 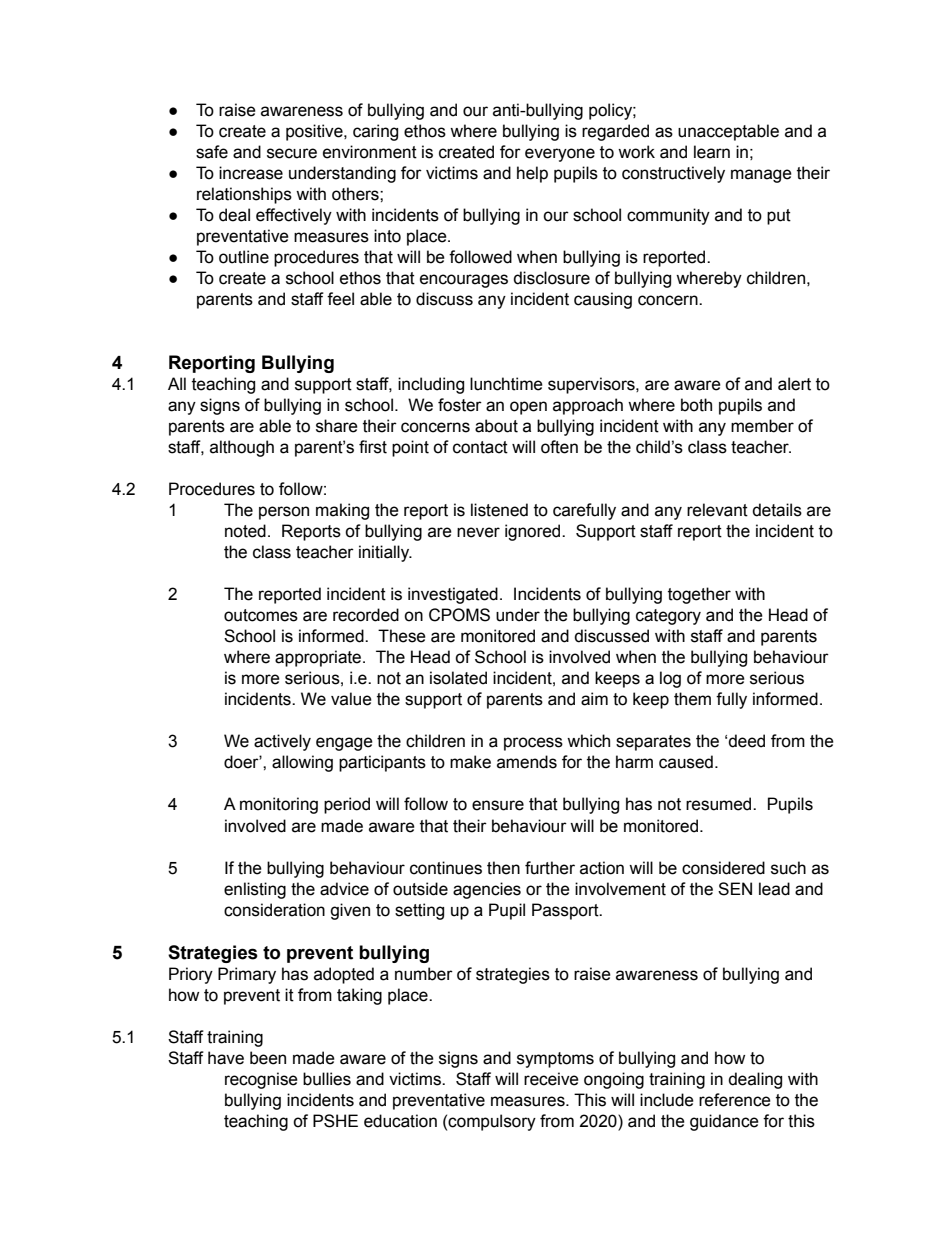 What do you see at coordinates (735, 1100) in the image?
I see `reference` at bounding box center [735, 1100].
